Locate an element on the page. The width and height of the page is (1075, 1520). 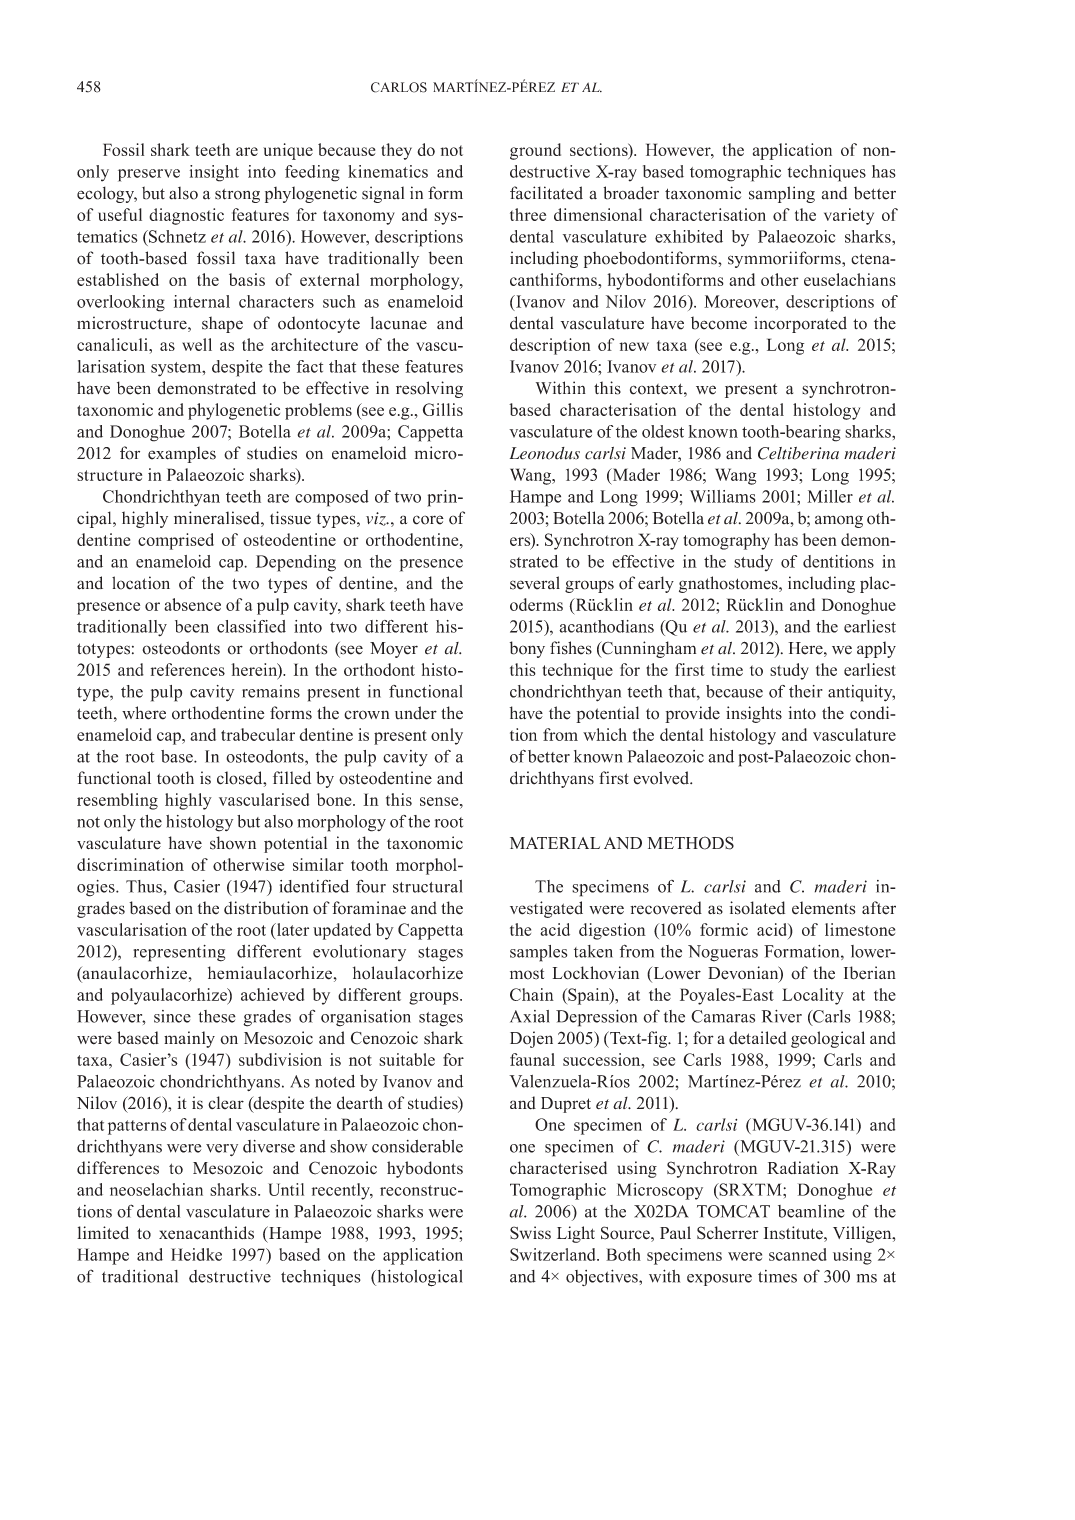
resembling is located at coordinates (117, 801).
